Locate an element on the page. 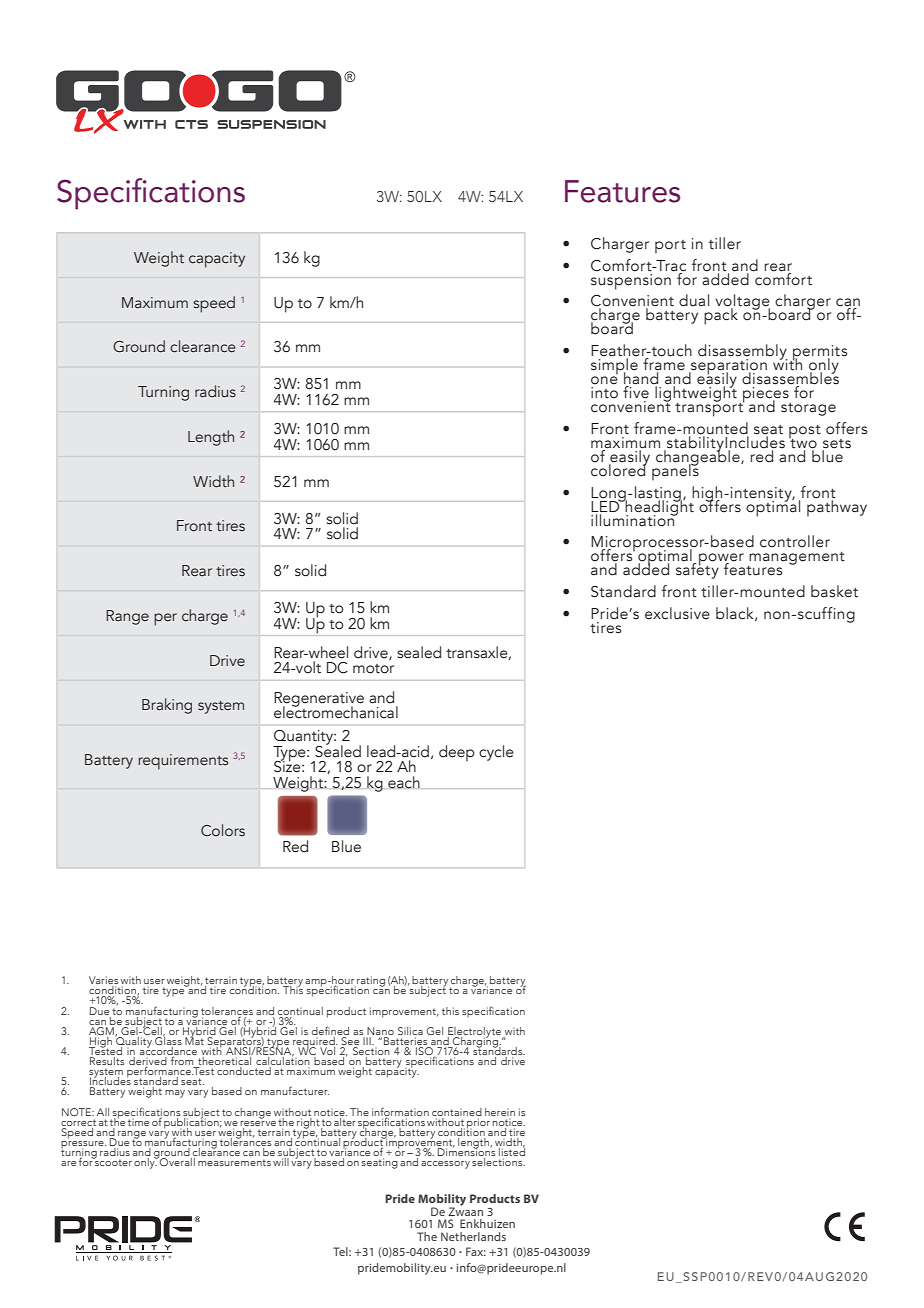  Varies is located at coordinates (103, 981).
